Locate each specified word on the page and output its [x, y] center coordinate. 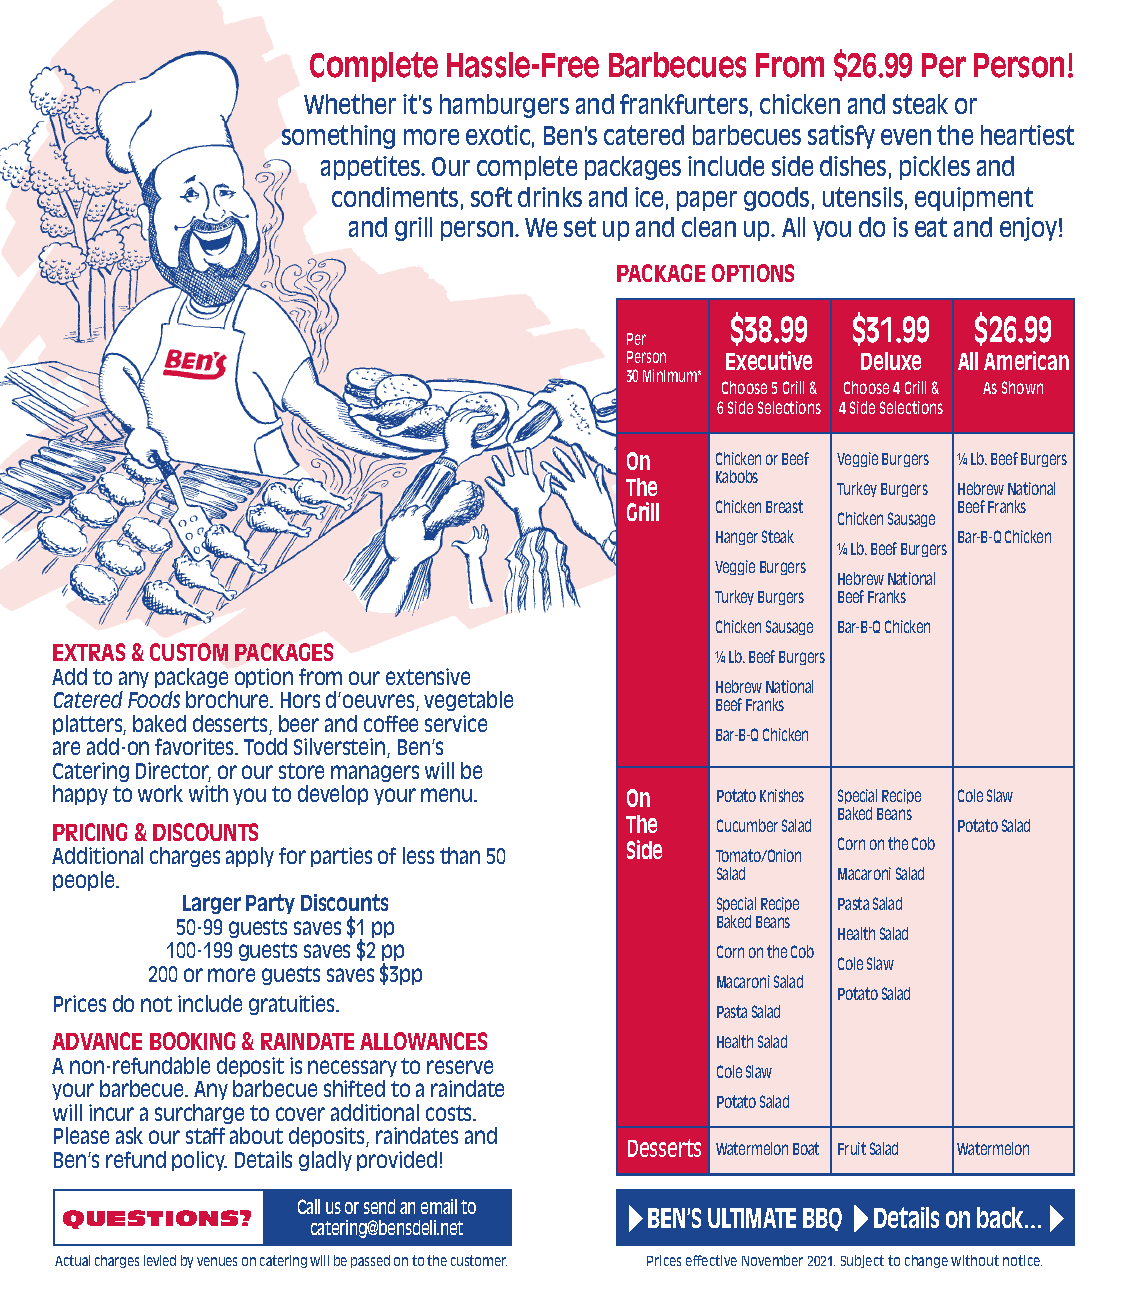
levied [160, 1260]
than [460, 855]
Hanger [737, 538]
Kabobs [737, 476]
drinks [550, 197]
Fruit [852, 1148]
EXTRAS [89, 652]
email [439, 1206]
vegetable [468, 701]
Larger [212, 904]
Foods [154, 699]
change [926, 1261]
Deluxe [891, 361]
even [906, 137]
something [338, 137]
